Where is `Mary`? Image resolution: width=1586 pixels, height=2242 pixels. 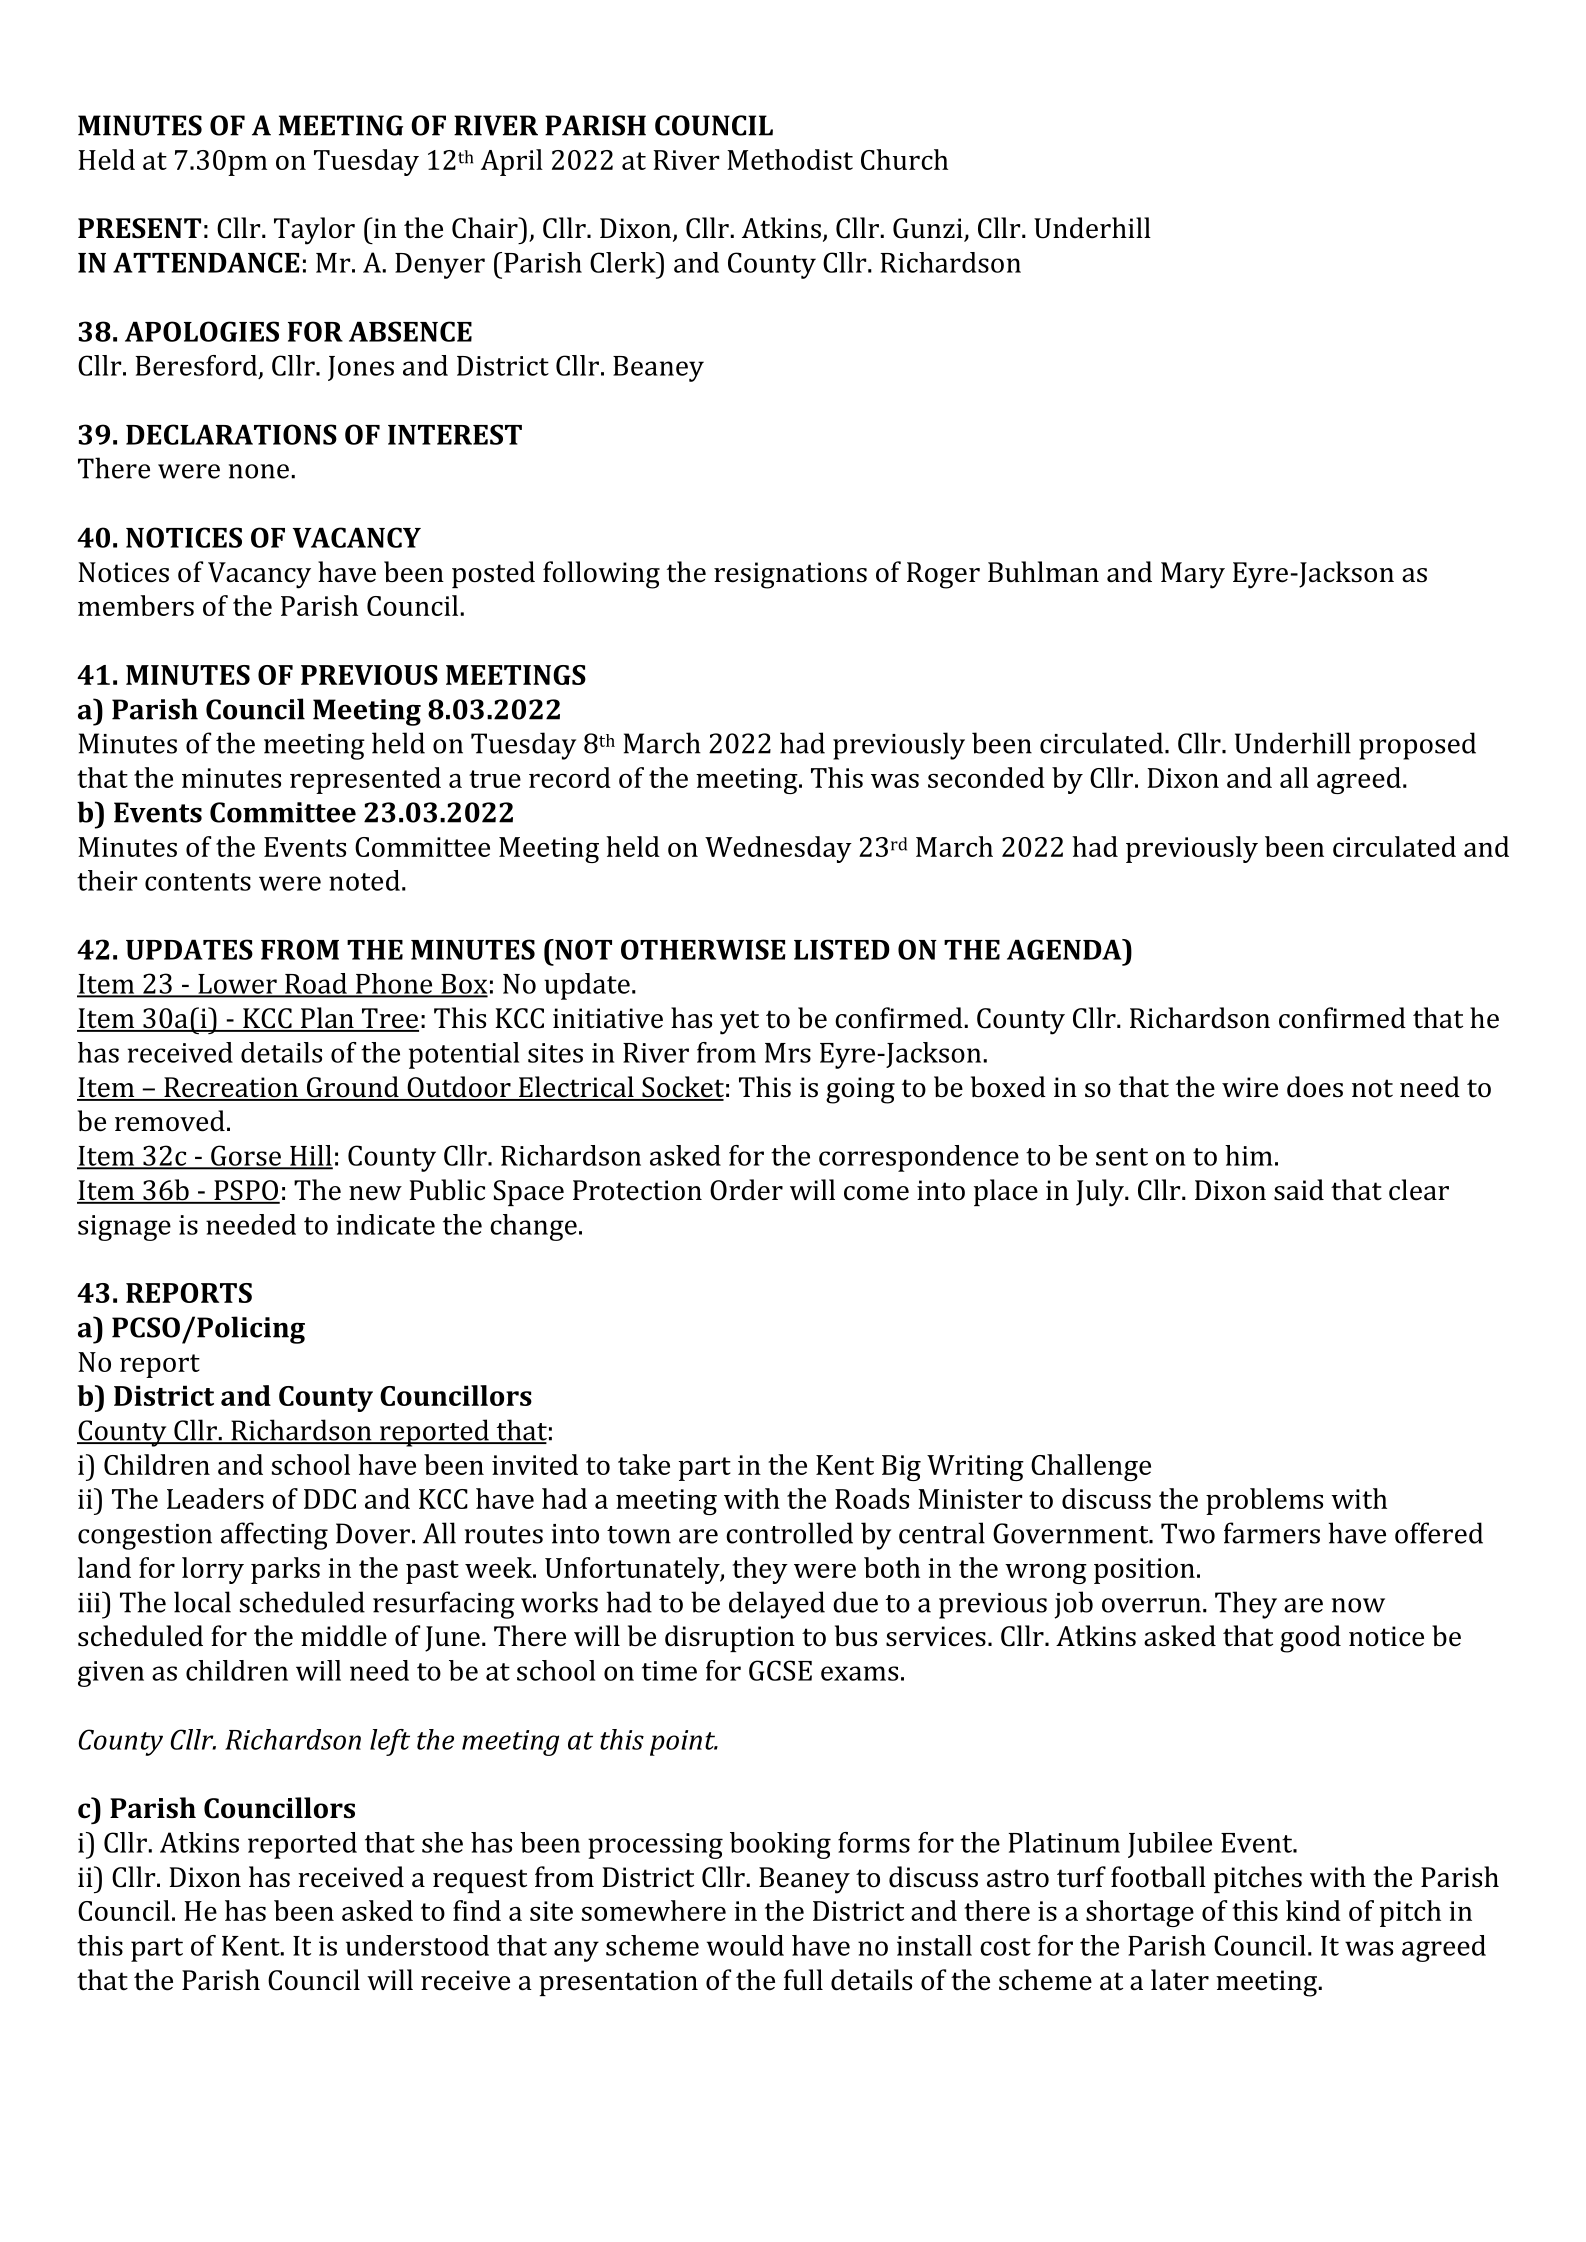
Mary is located at coordinates (1193, 575).
